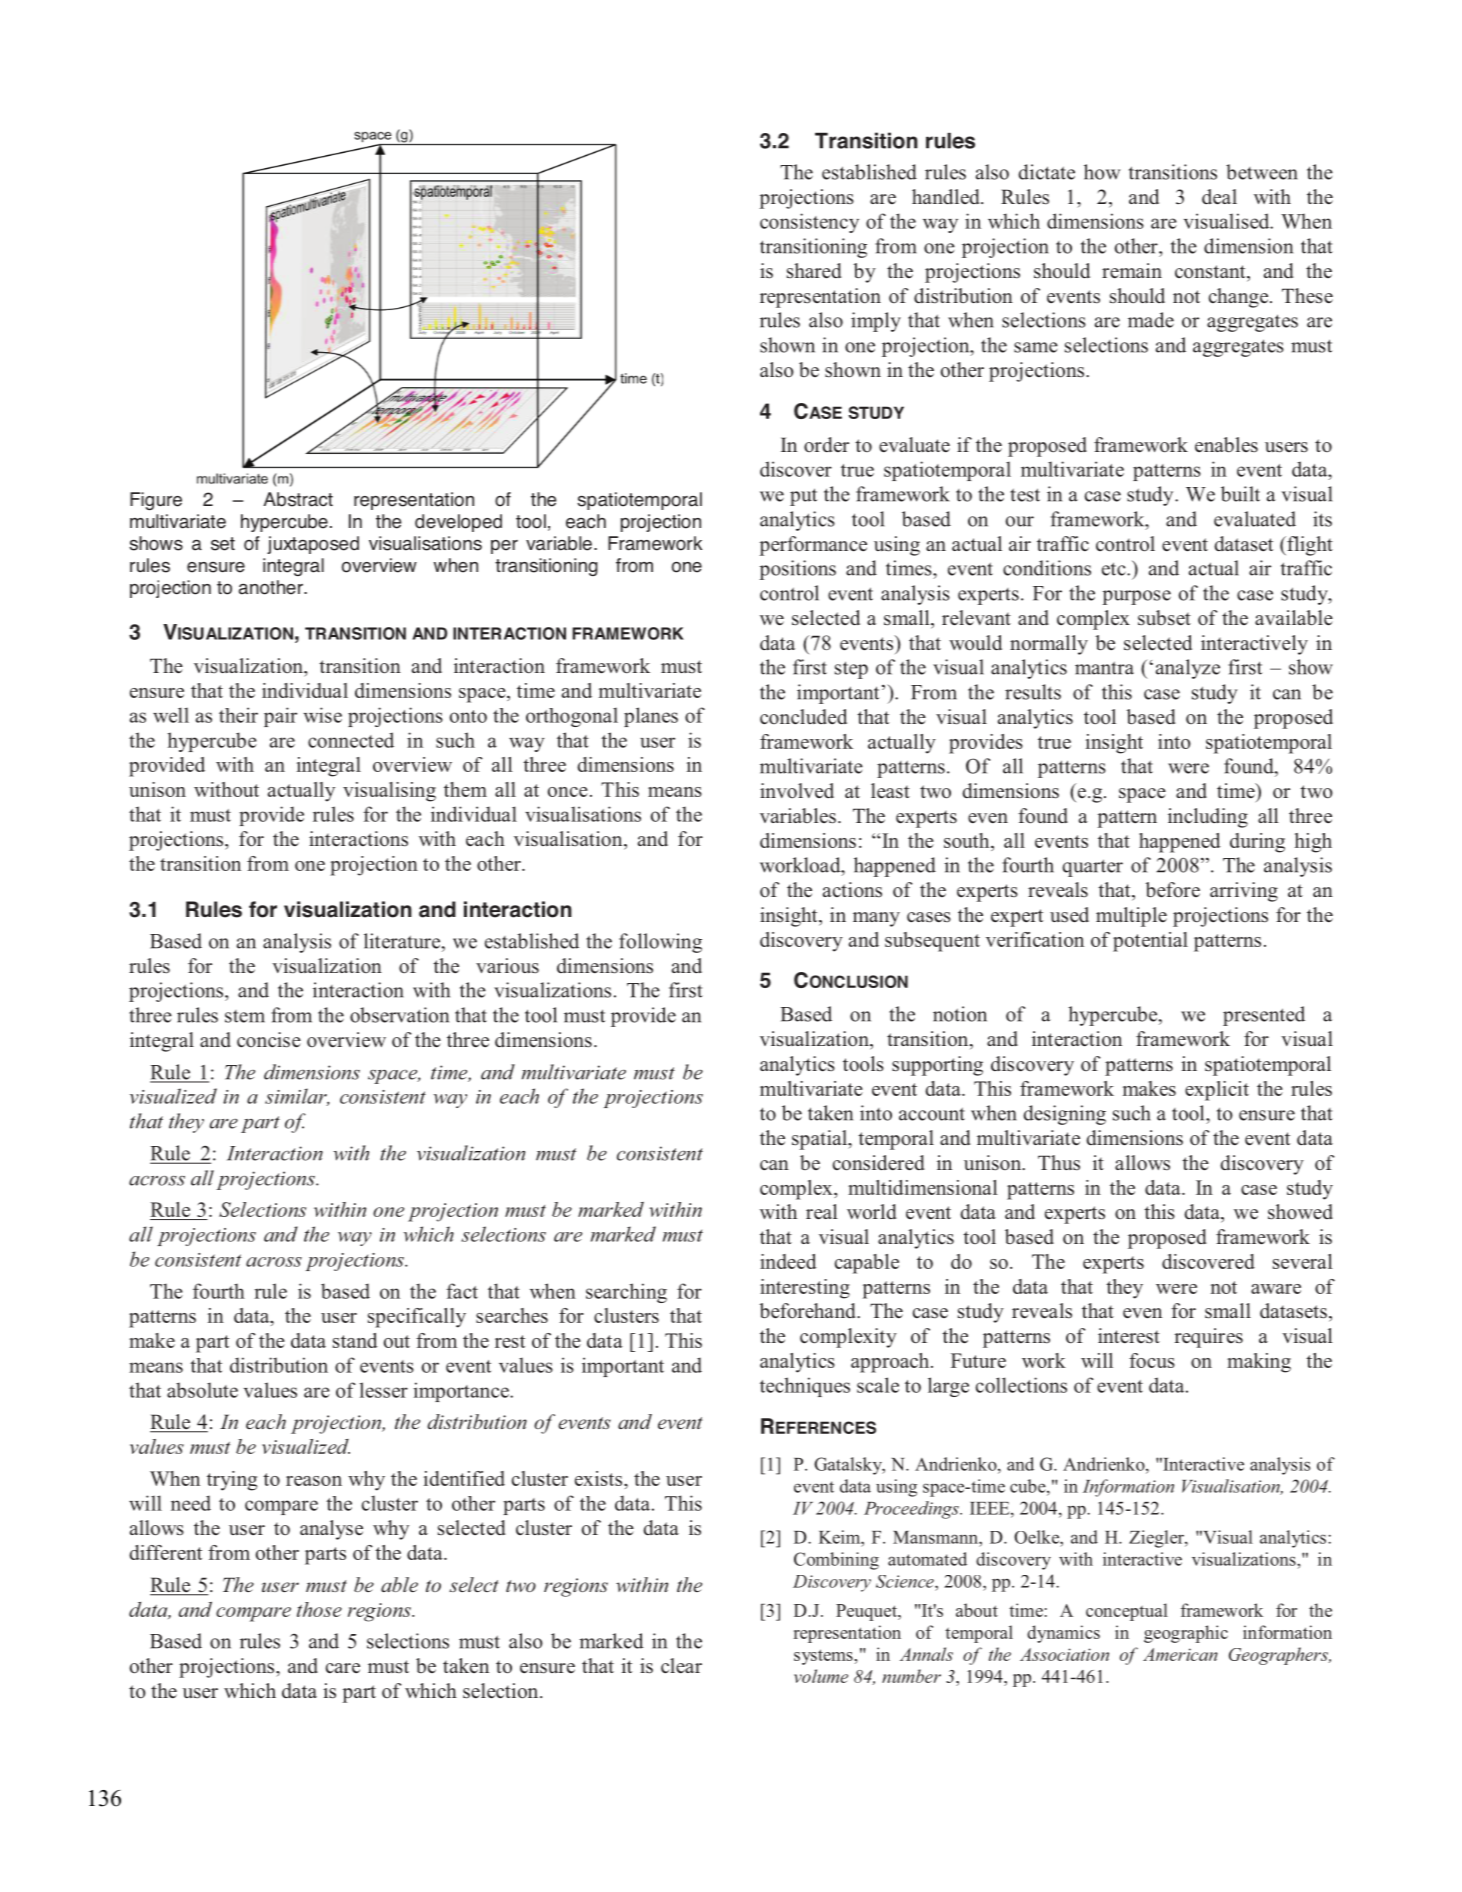  What do you see at coordinates (1219, 197) in the page?
I see `deal` at bounding box center [1219, 197].
